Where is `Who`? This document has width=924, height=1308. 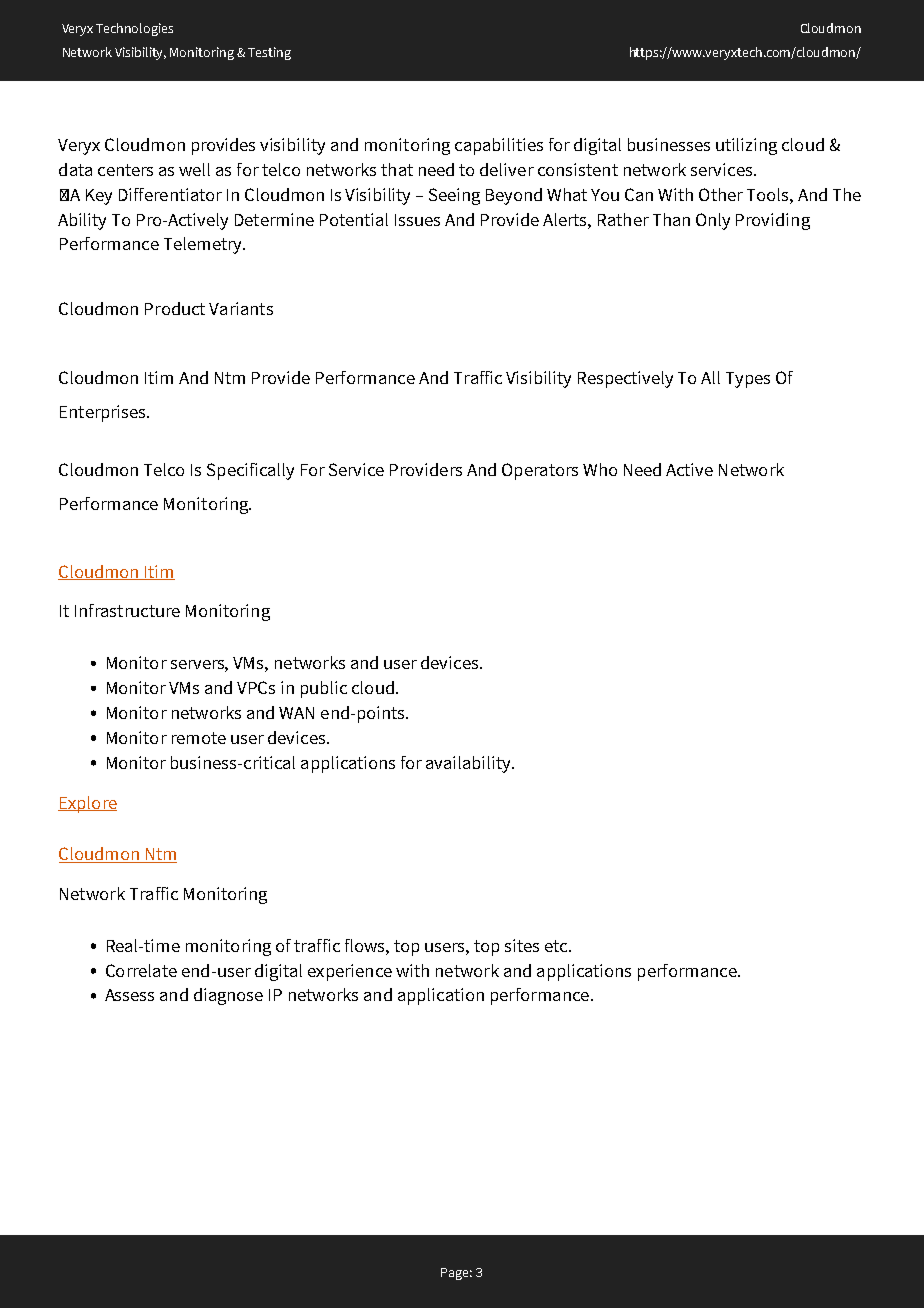
Who is located at coordinates (600, 469).
